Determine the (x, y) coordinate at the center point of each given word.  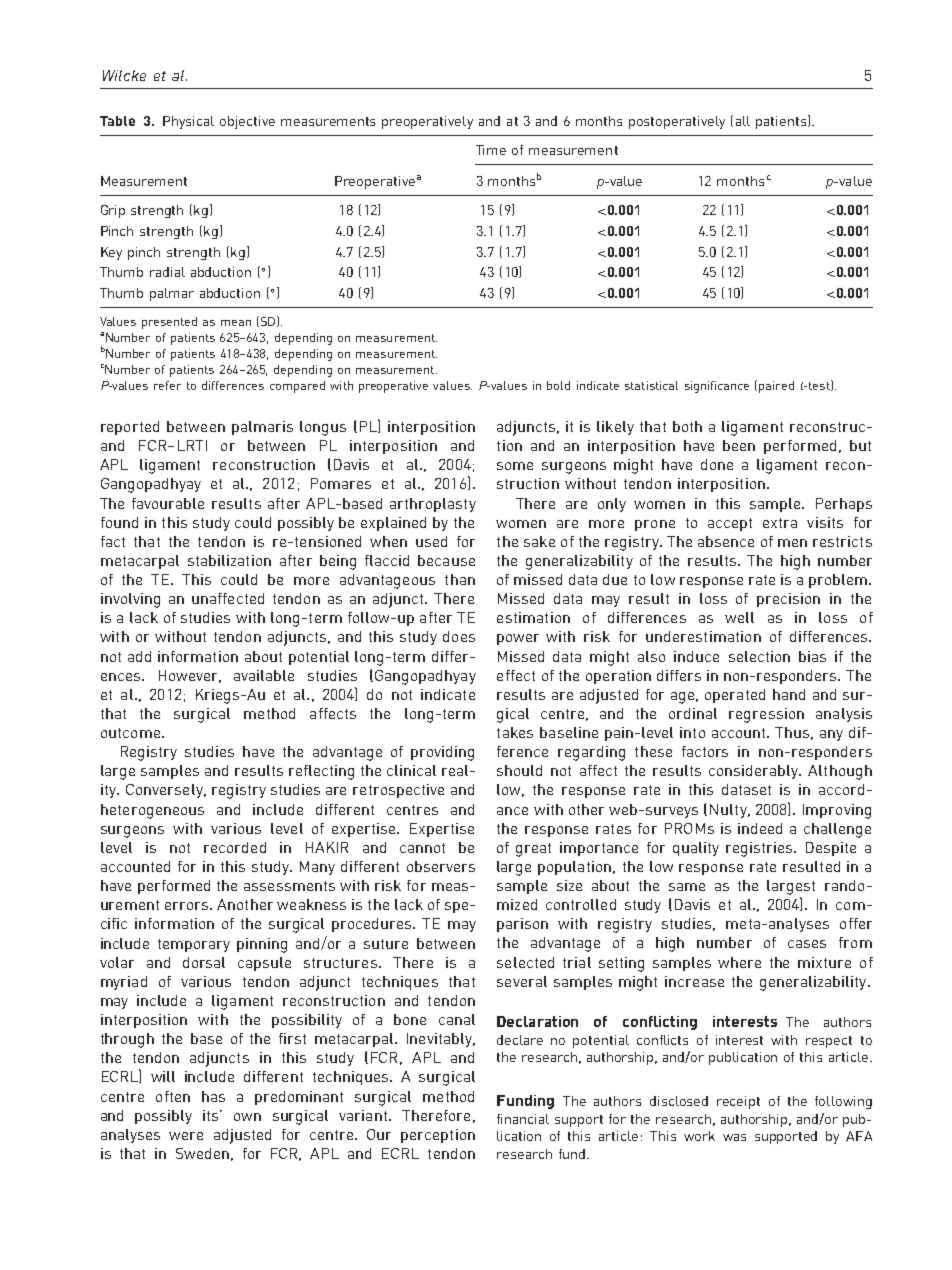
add (139, 656)
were (186, 1136)
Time (491, 150)
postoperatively (677, 122)
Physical (188, 122)
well (739, 617)
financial (523, 1119)
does (459, 636)
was (734, 1137)
